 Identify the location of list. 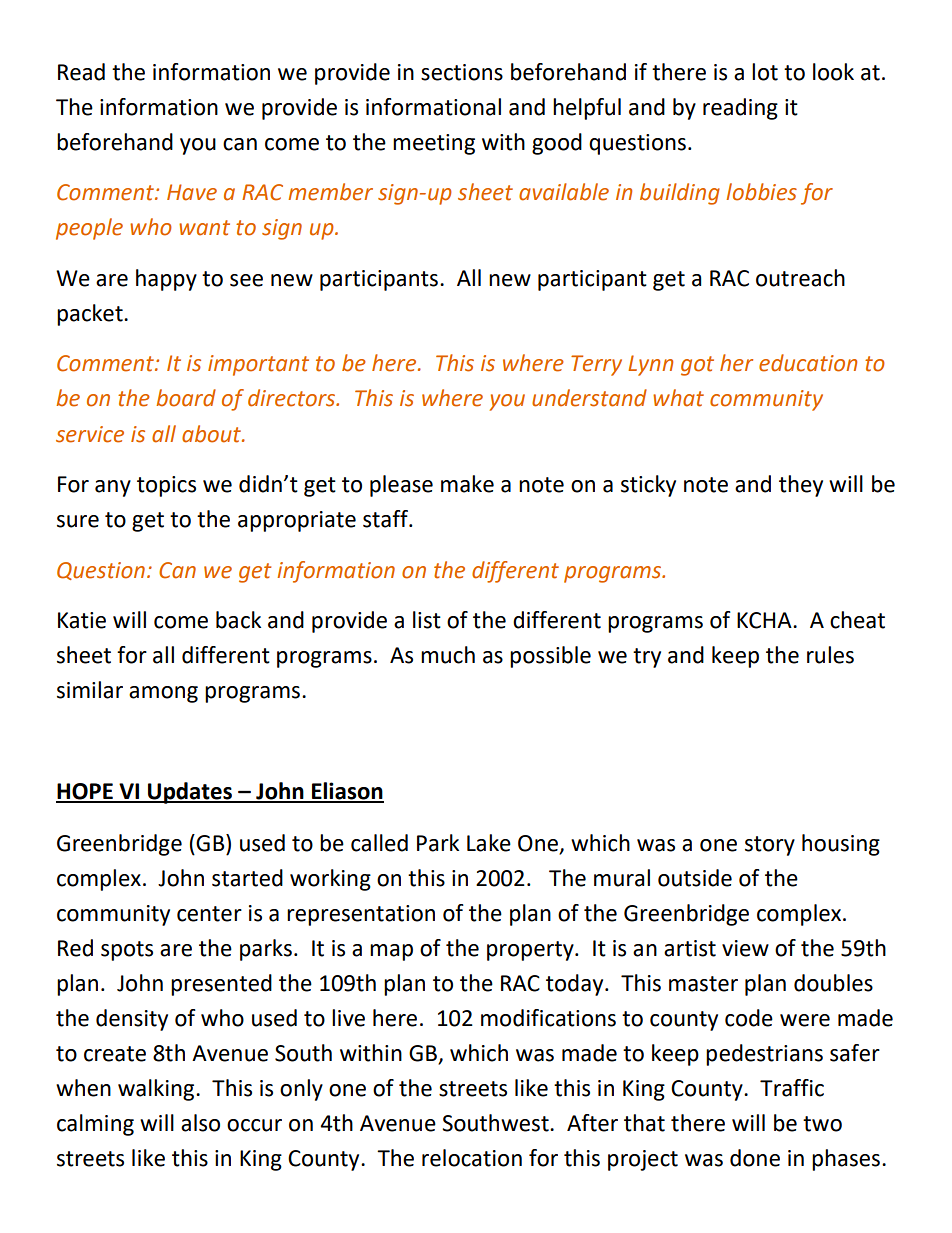
(427, 620).
